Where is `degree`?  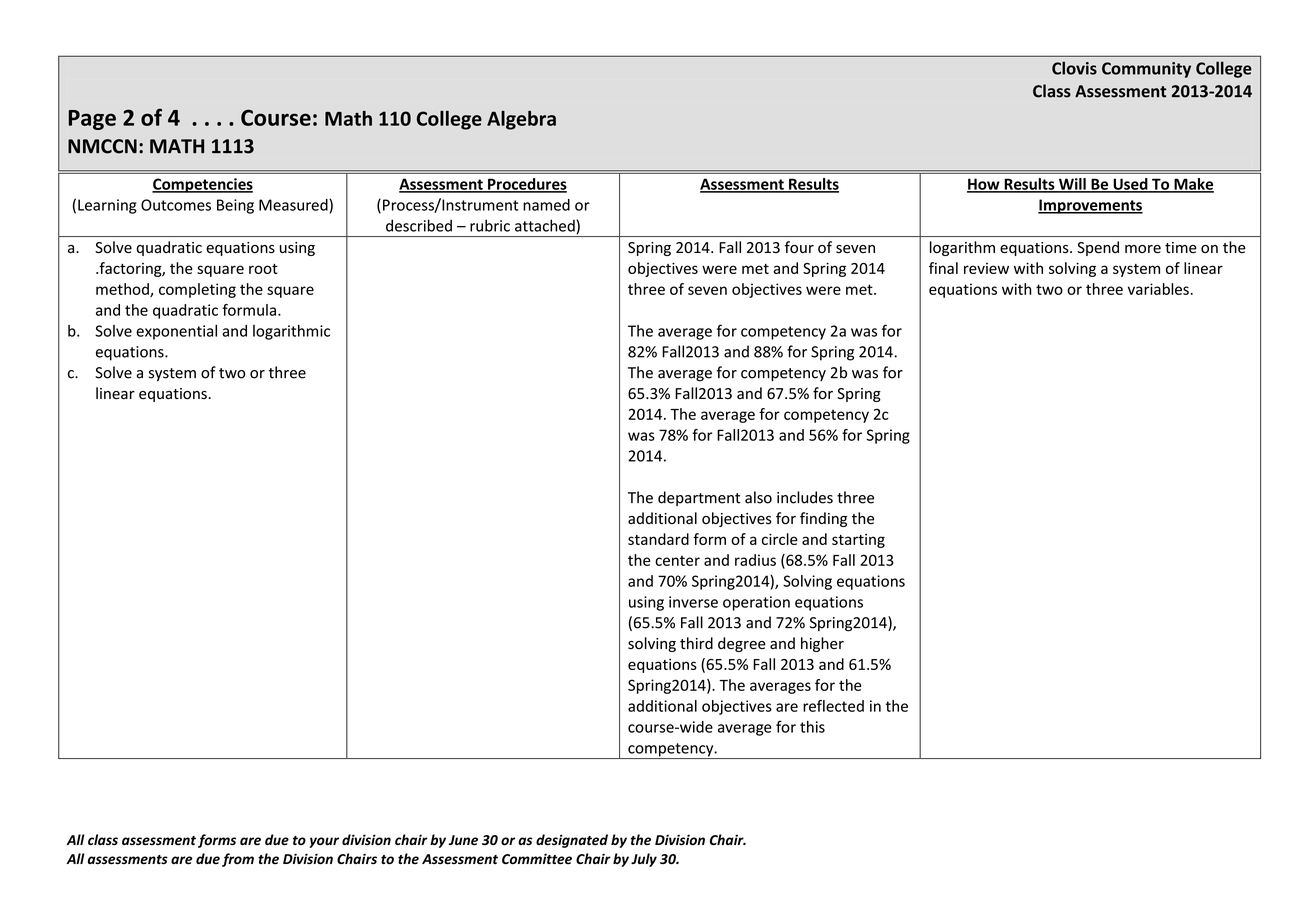
degree is located at coordinates (742, 644).
